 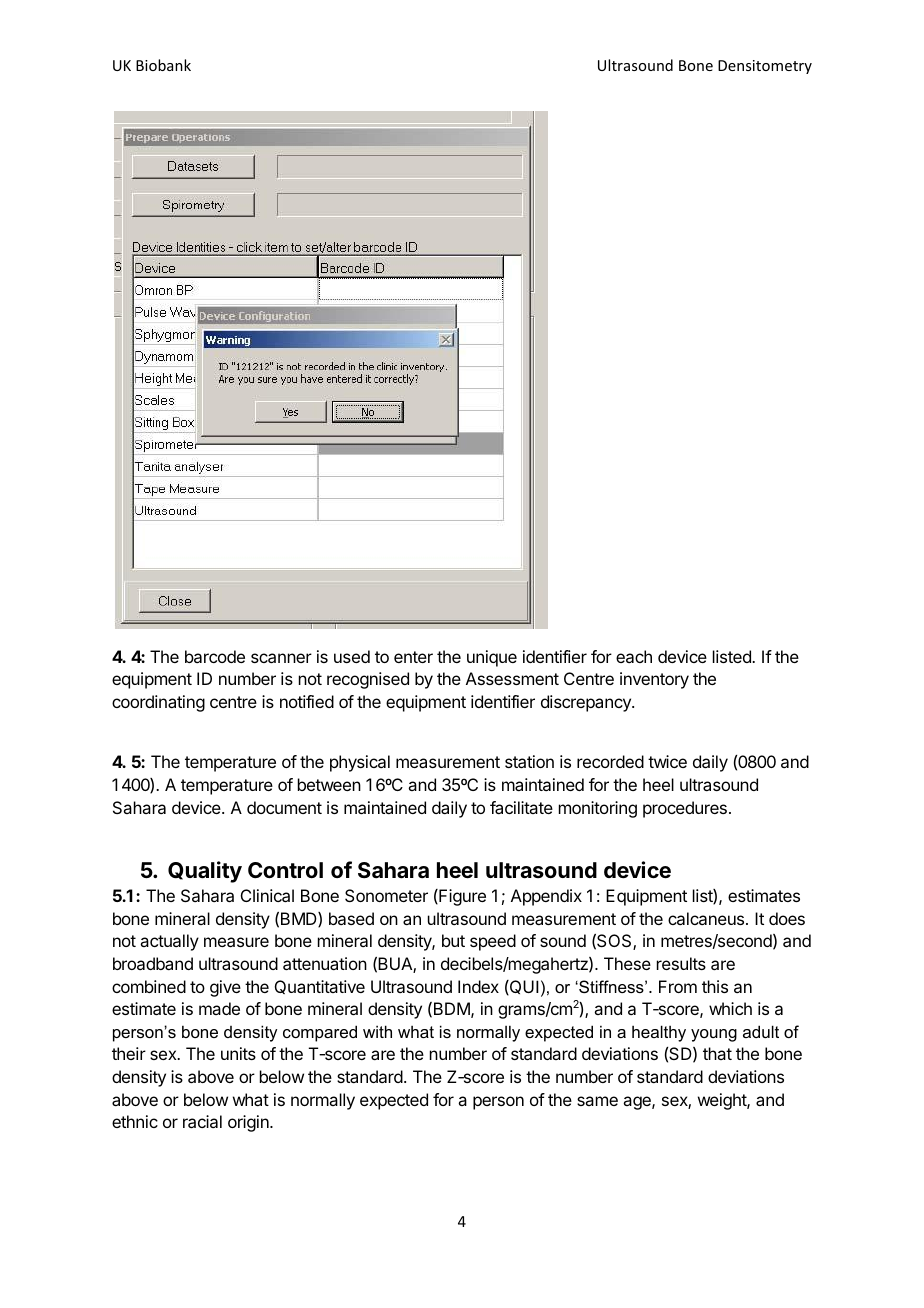 I want to click on twice, so click(x=667, y=761).
